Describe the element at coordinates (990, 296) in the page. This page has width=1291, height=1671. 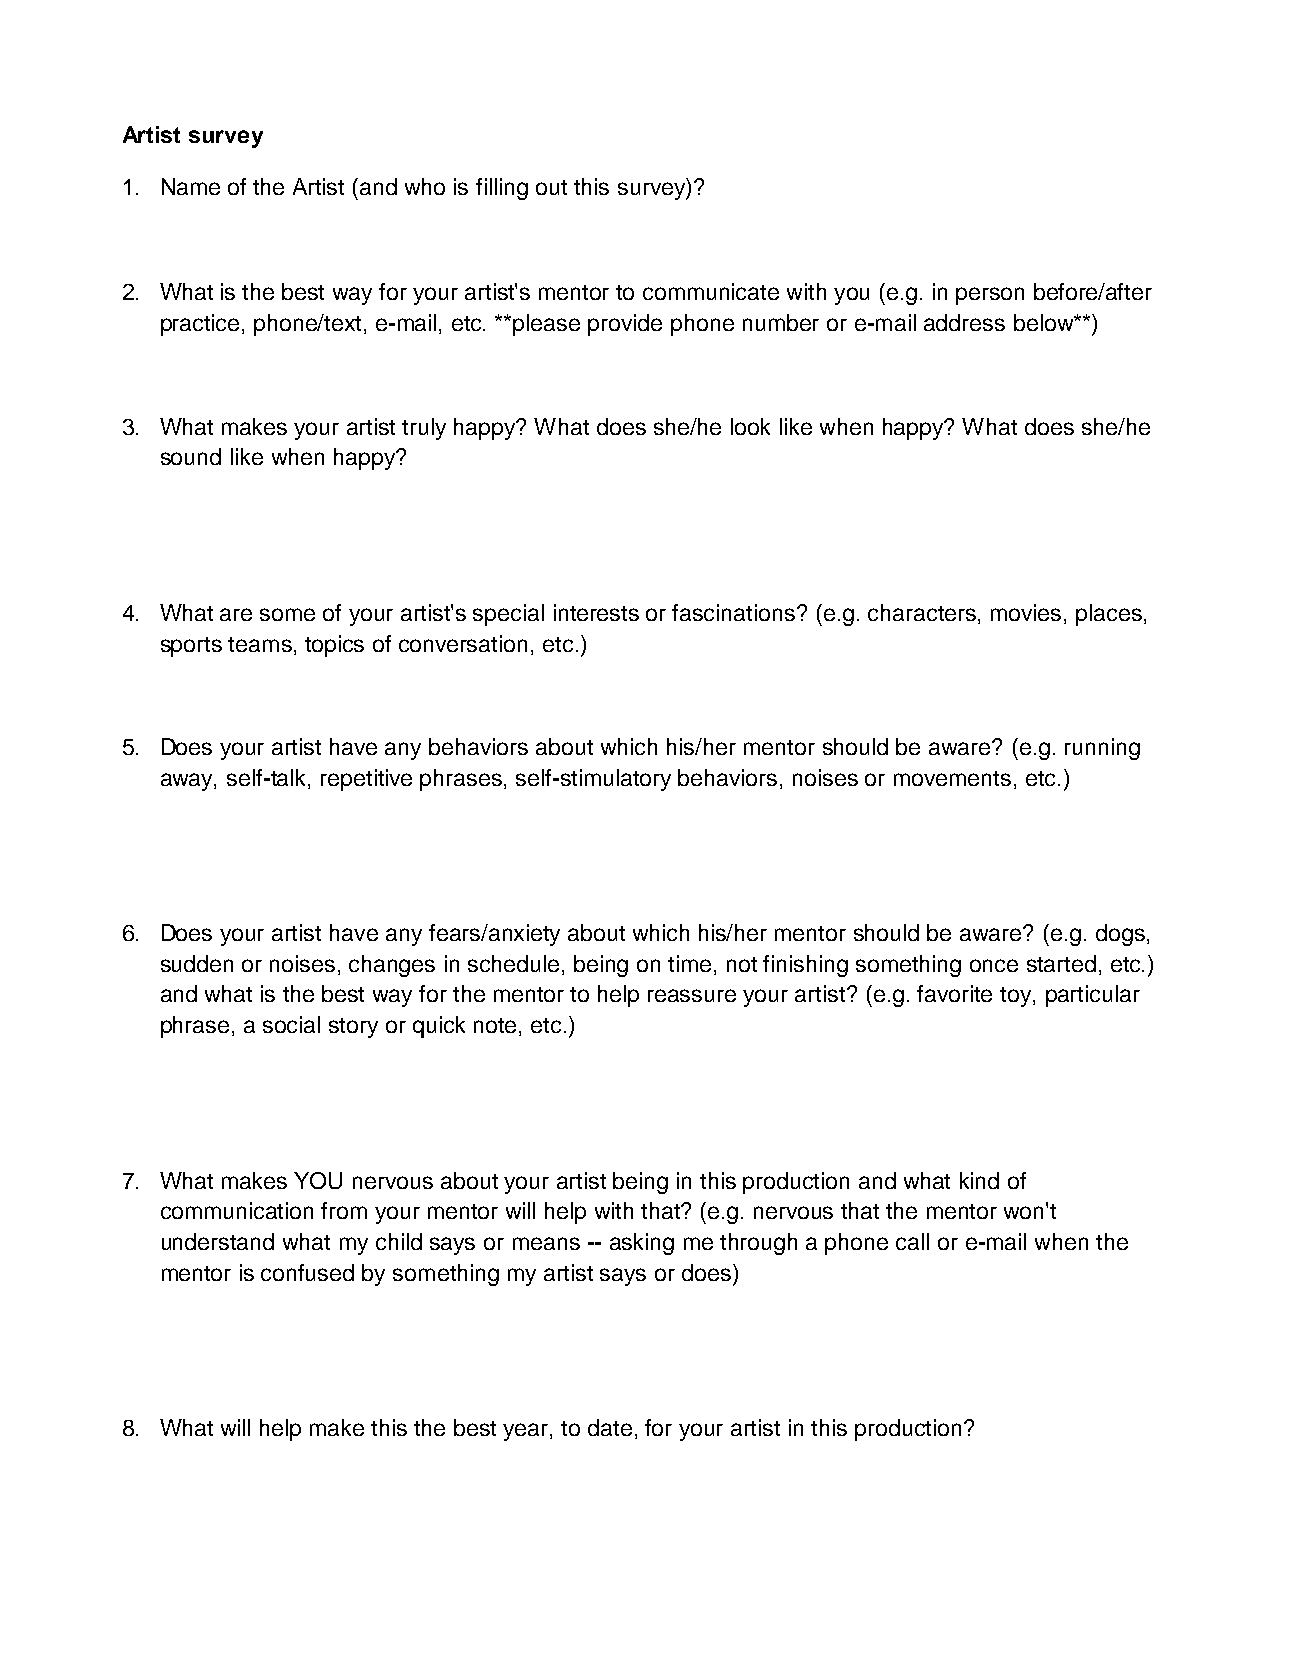
I see `person` at that location.
